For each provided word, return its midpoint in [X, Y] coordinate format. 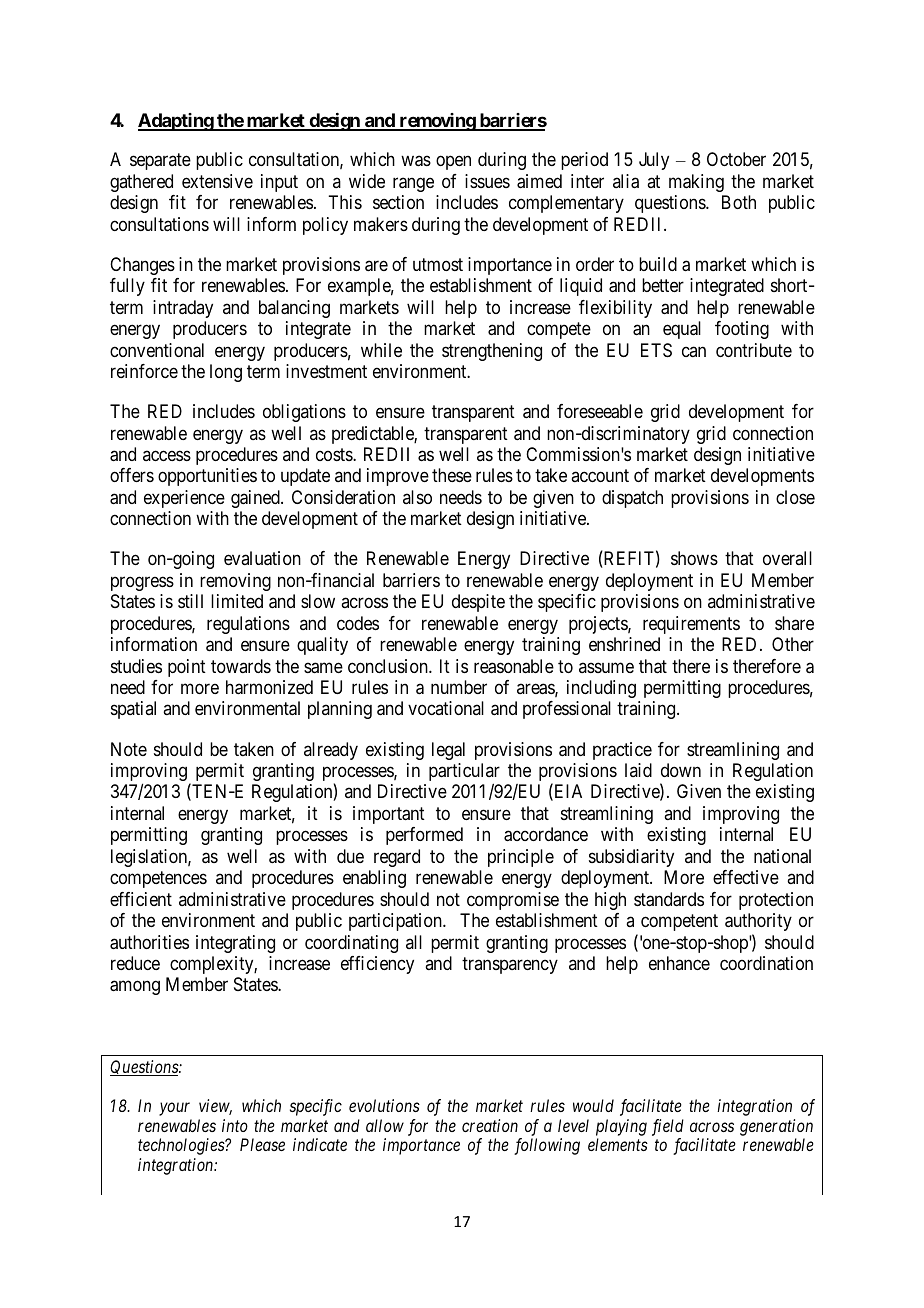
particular [464, 773]
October [736, 159]
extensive [217, 181]
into [235, 1125]
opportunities [207, 477]
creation [490, 1125]
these [452, 475]
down [681, 770]
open [453, 163]
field [668, 1127]
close [795, 497]
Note [129, 749]
